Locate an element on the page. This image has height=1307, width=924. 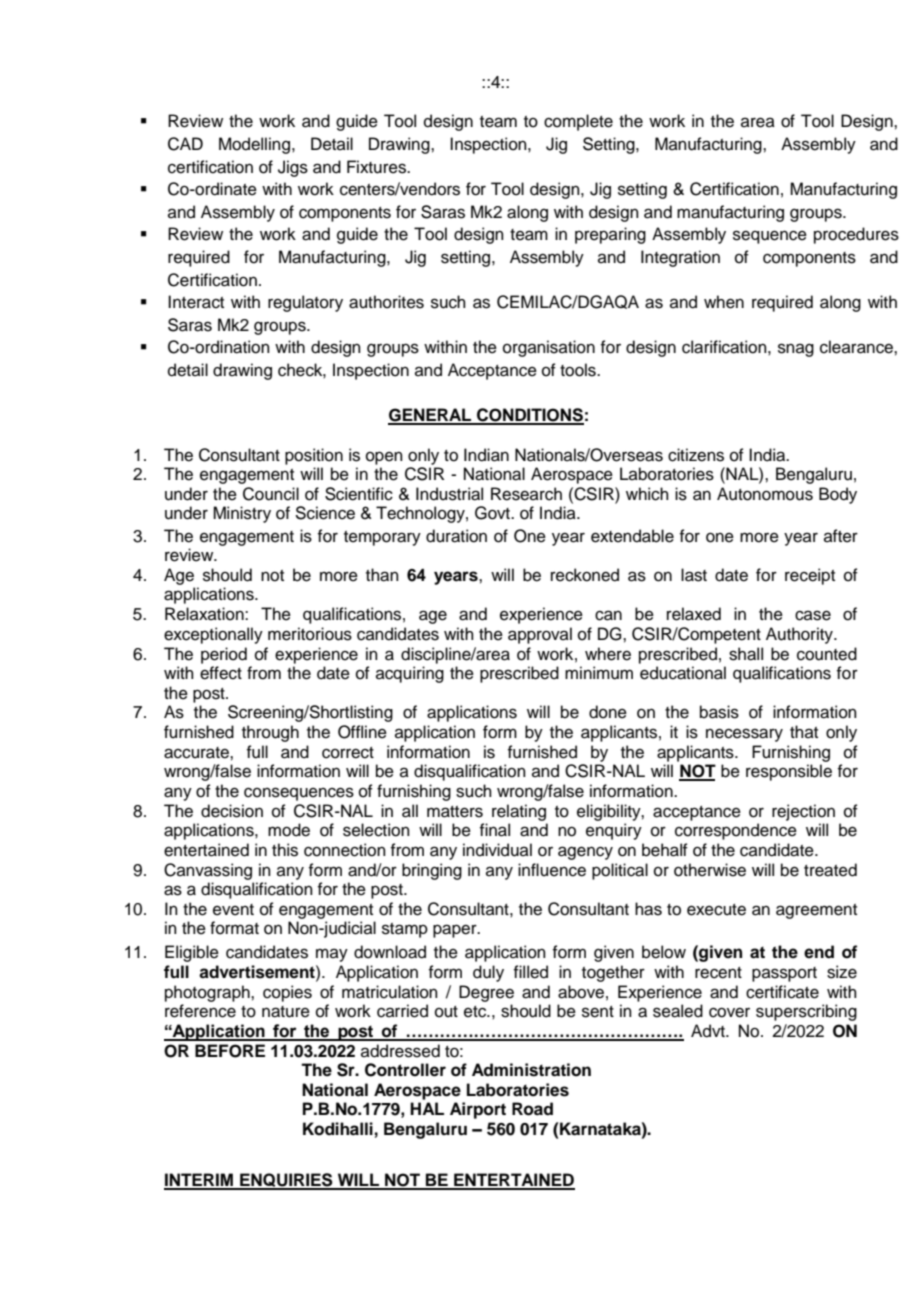
Research is located at coordinates (526, 494).
